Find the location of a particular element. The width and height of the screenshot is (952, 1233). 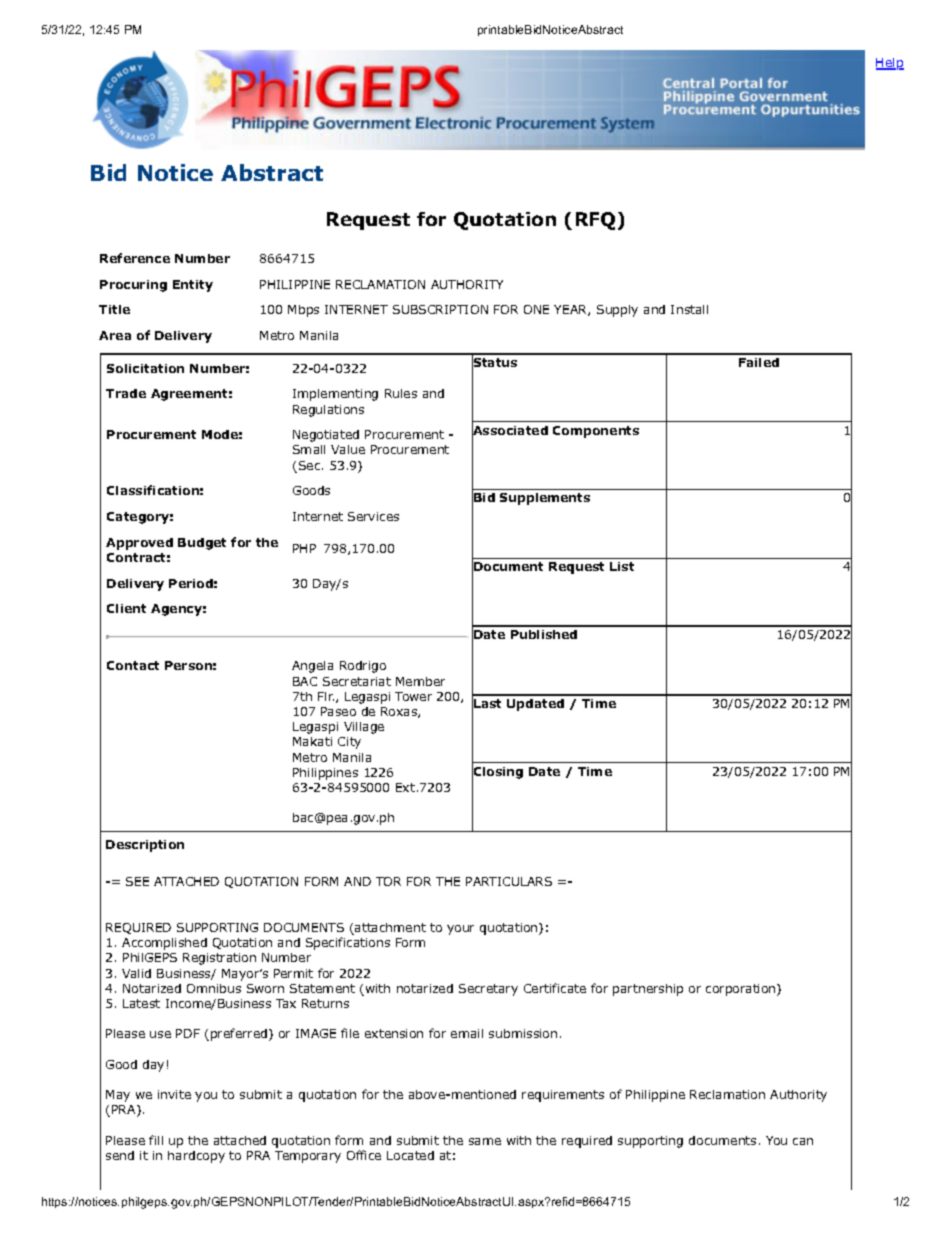

SUBSCRIPTION is located at coordinates (440, 309).
